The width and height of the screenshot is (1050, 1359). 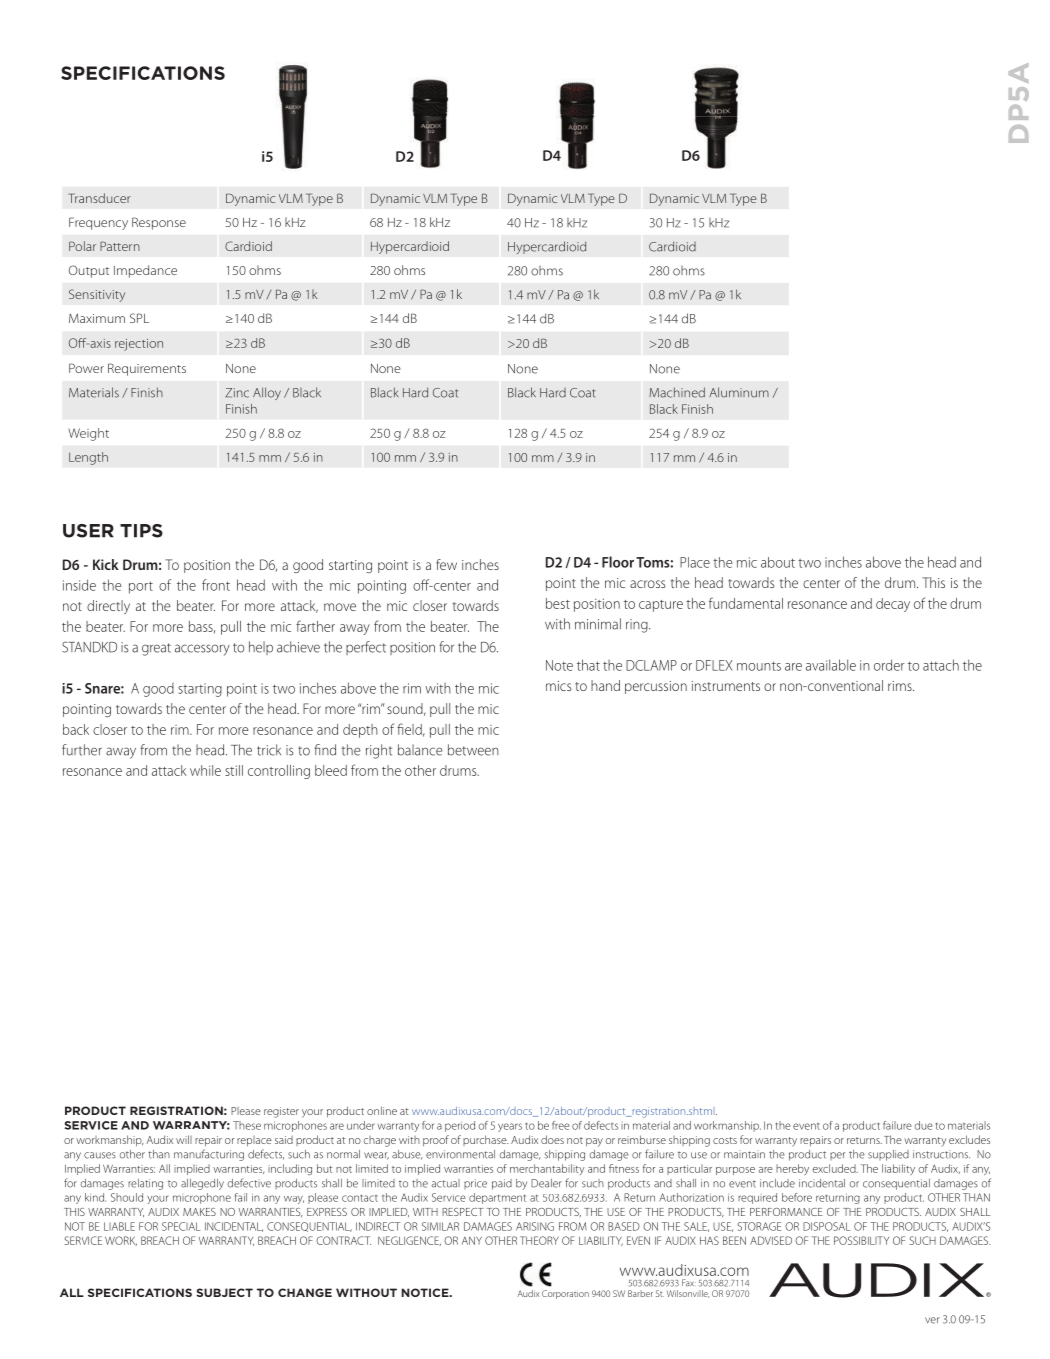 I want to click on SUBJECT, so click(x=224, y=1292).
